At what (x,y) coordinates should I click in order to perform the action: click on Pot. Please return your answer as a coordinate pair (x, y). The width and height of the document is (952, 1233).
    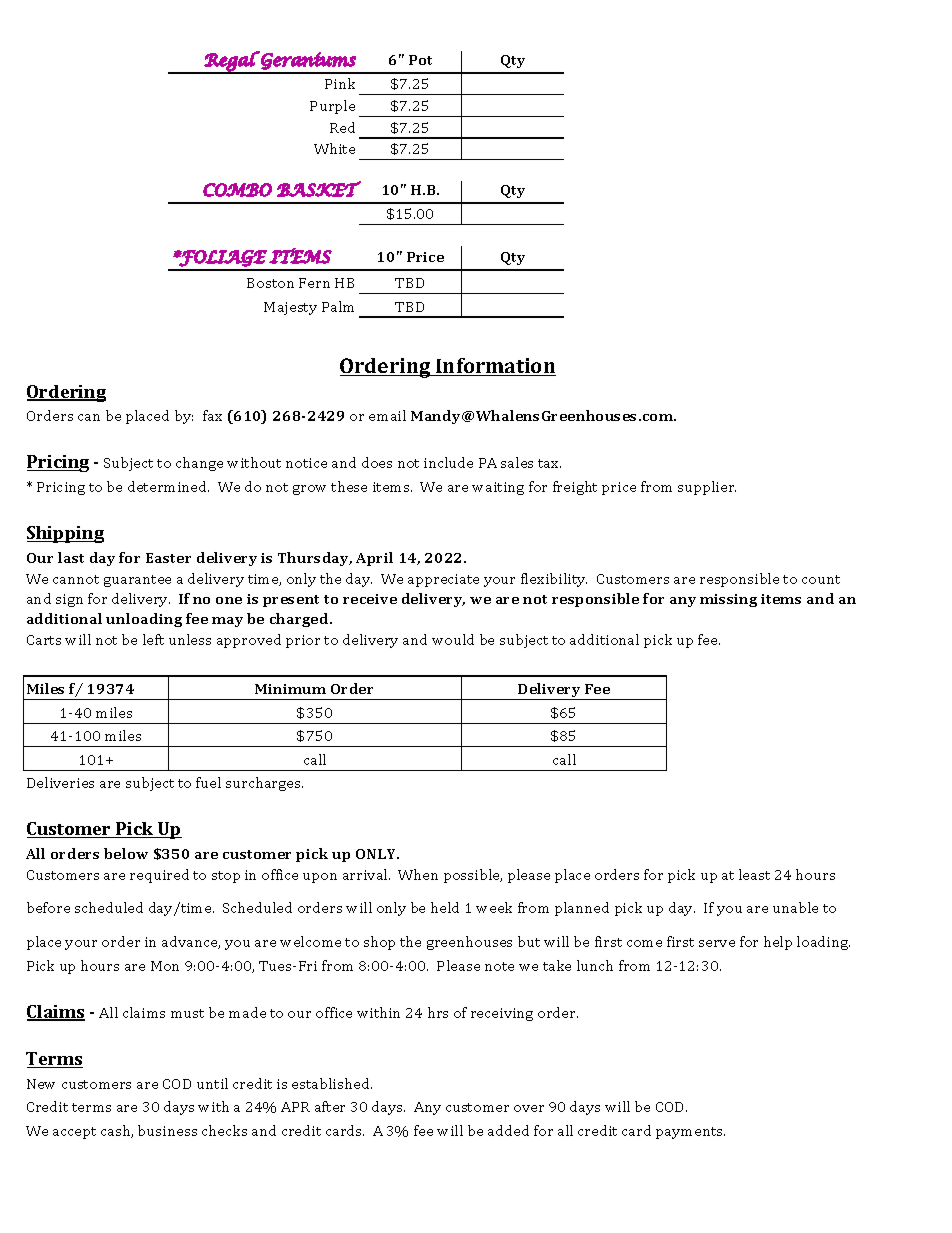
    Looking at the image, I should click on (420, 60).
